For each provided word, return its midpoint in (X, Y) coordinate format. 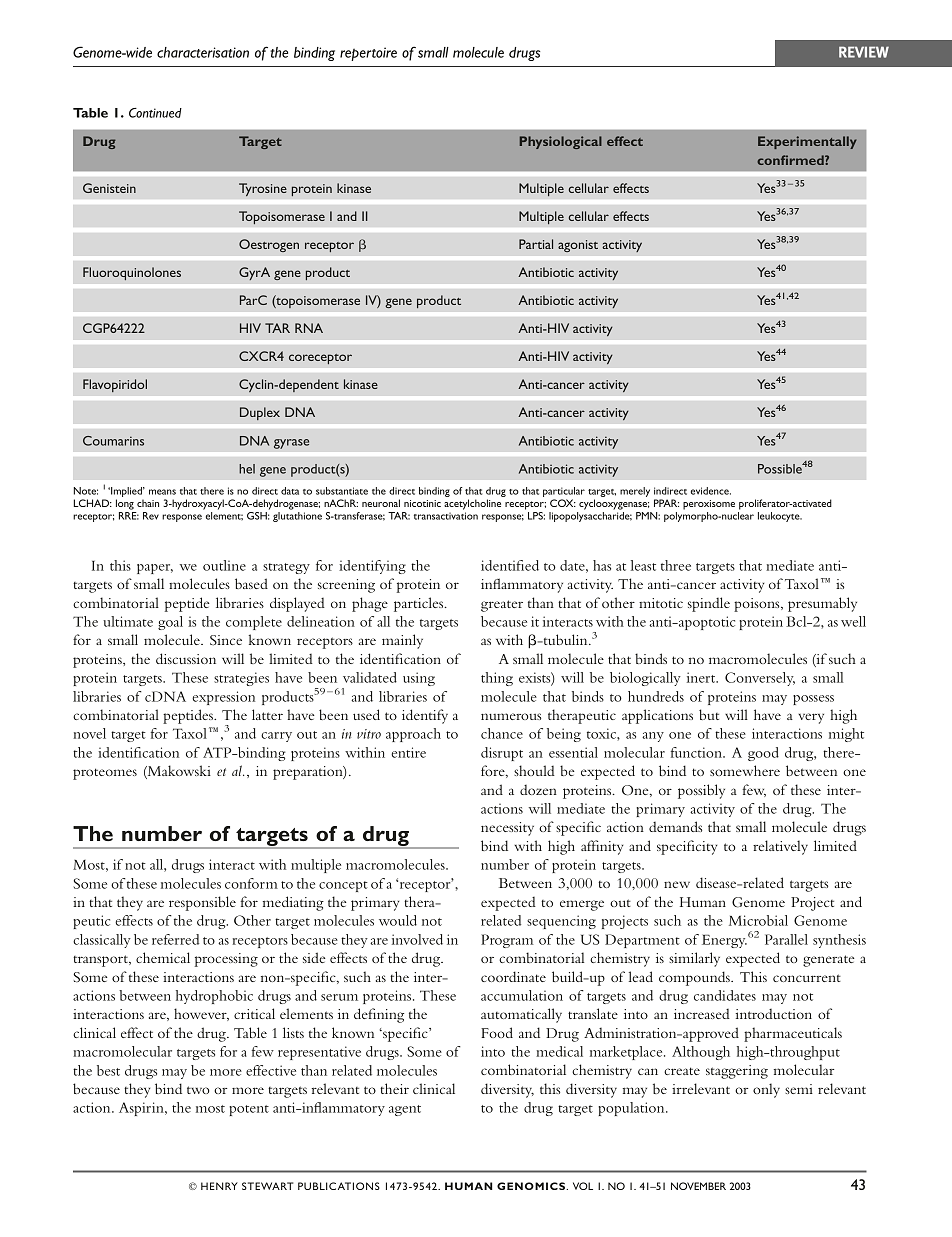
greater (502, 606)
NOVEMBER (698, 1186)
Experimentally (807, 142)
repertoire (368, 54)
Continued (155, 113)
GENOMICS (532, 1186)
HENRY (219, 1186)
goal (170, 623)
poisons (758, 605)
